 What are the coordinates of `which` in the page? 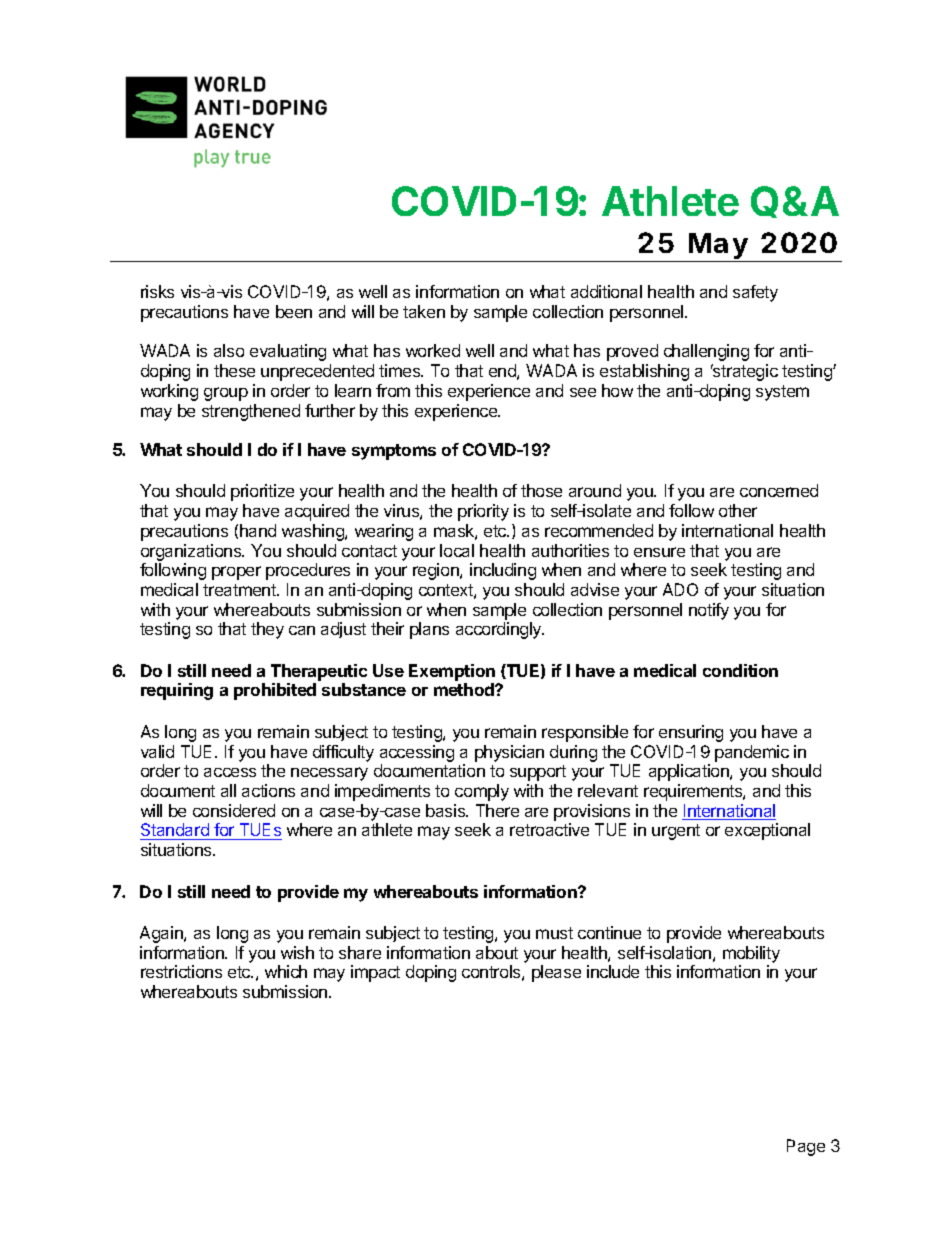 It's located at (286, 971).
